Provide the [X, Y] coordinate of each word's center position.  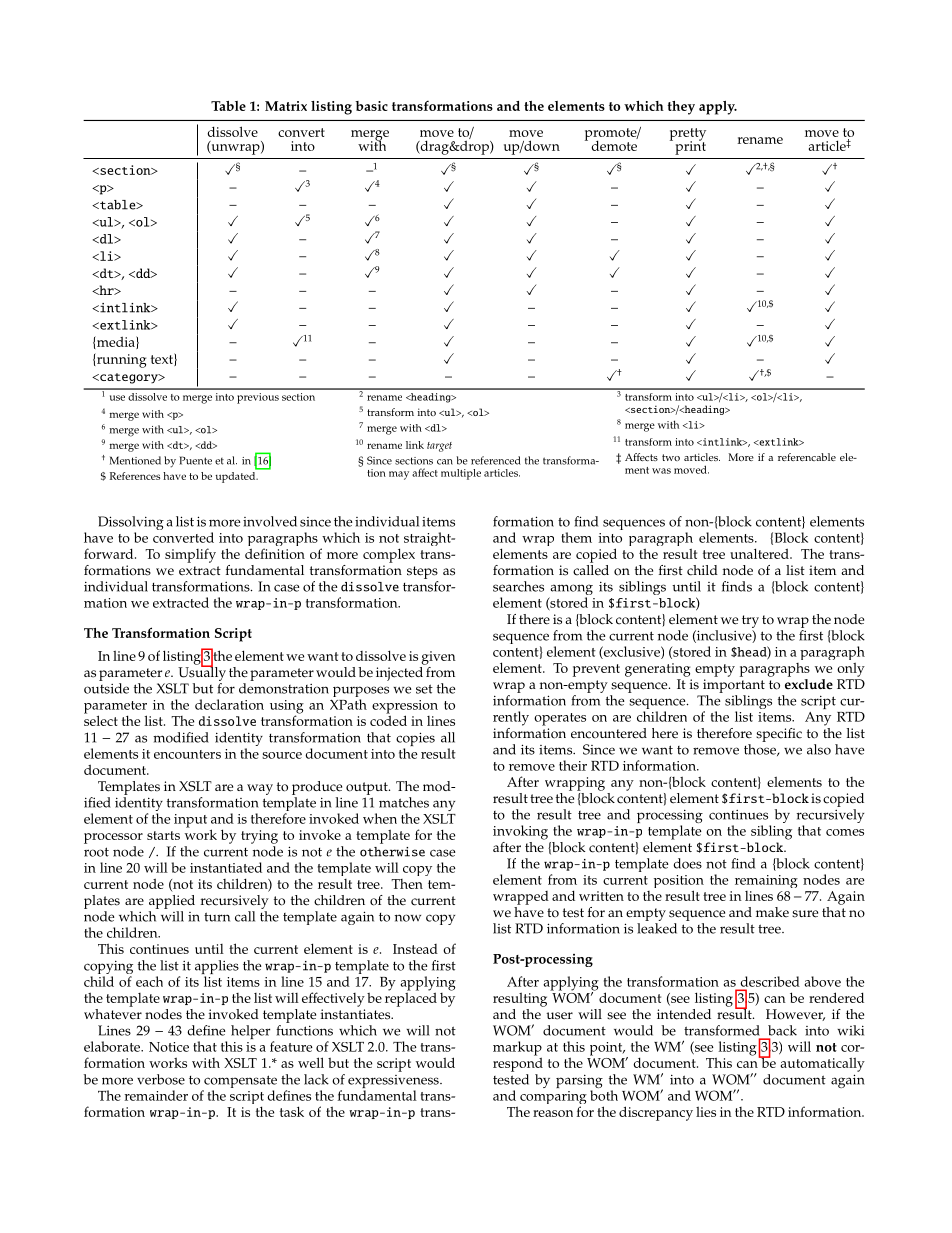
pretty [688, 135]
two [671, 457]
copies [415, 740]
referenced [496, 460]
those [761, 750]
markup [517, 1049]
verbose [161, 1079]
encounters [187, 754]
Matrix [286, 106]
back [782, 1030]
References [135, 476]
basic [371, 106]
